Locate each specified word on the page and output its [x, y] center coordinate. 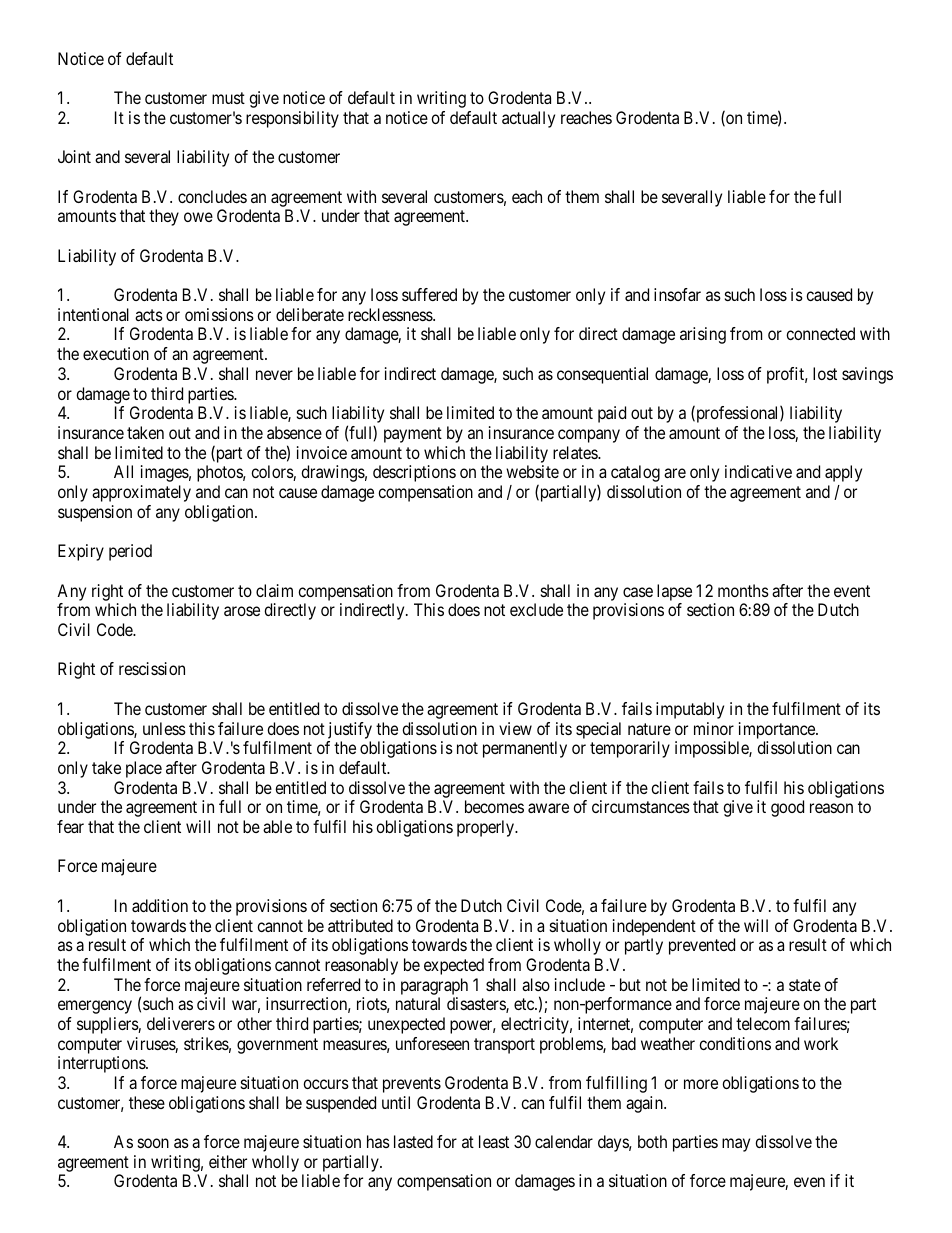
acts [149, 315]
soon [153, 1143]
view [515, 728]
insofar [677, 294]
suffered [429, 294]
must [228, 98]
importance [778, 730]
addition [160, 905]
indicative [758, 471]
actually [528, 119]
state [805, 985]
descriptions [414, 473]
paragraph [434, 986]
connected [820, 333]
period [130, 552]
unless [164, 728]
